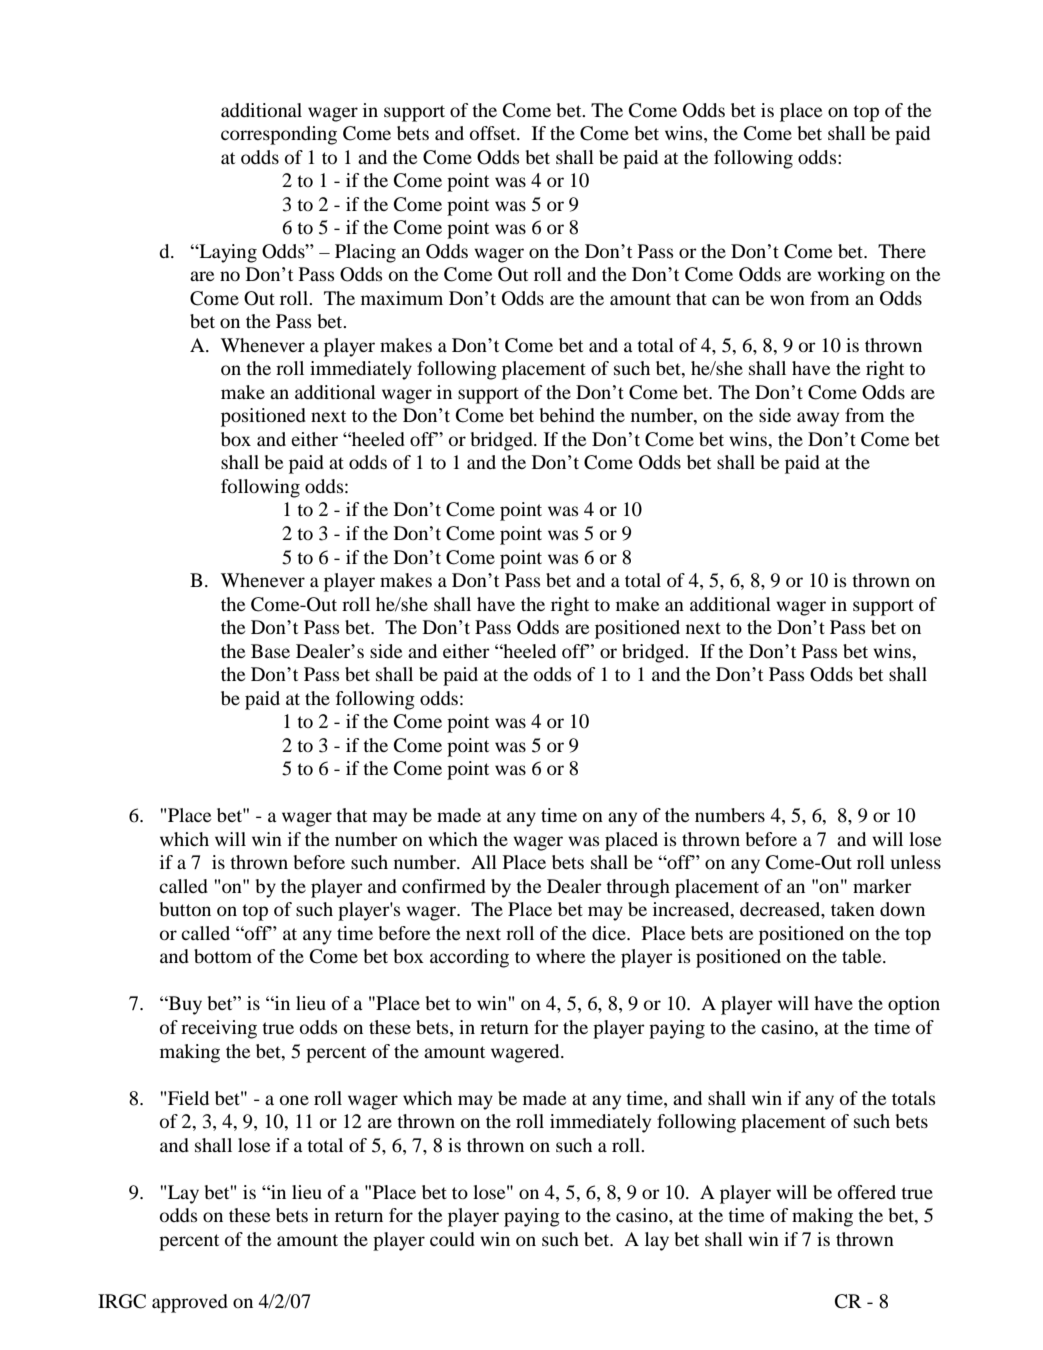 This document has width=1043, height=1350. What do you see at coordinates (494, 133) in the document?
I see `offset` at bounding box center [494, 133].
